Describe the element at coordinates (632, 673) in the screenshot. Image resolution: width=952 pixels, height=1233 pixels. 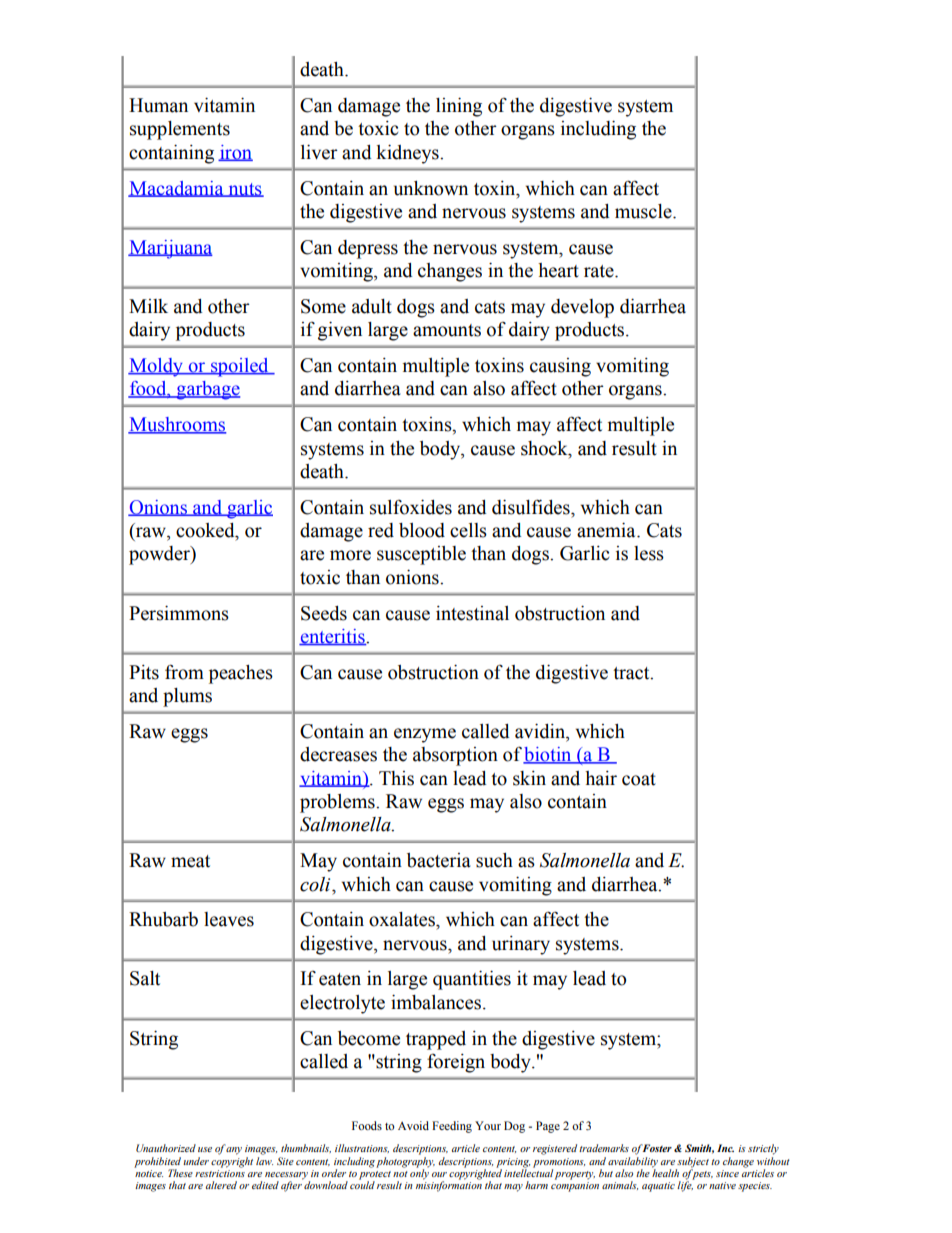
I see `tract` at that location.
